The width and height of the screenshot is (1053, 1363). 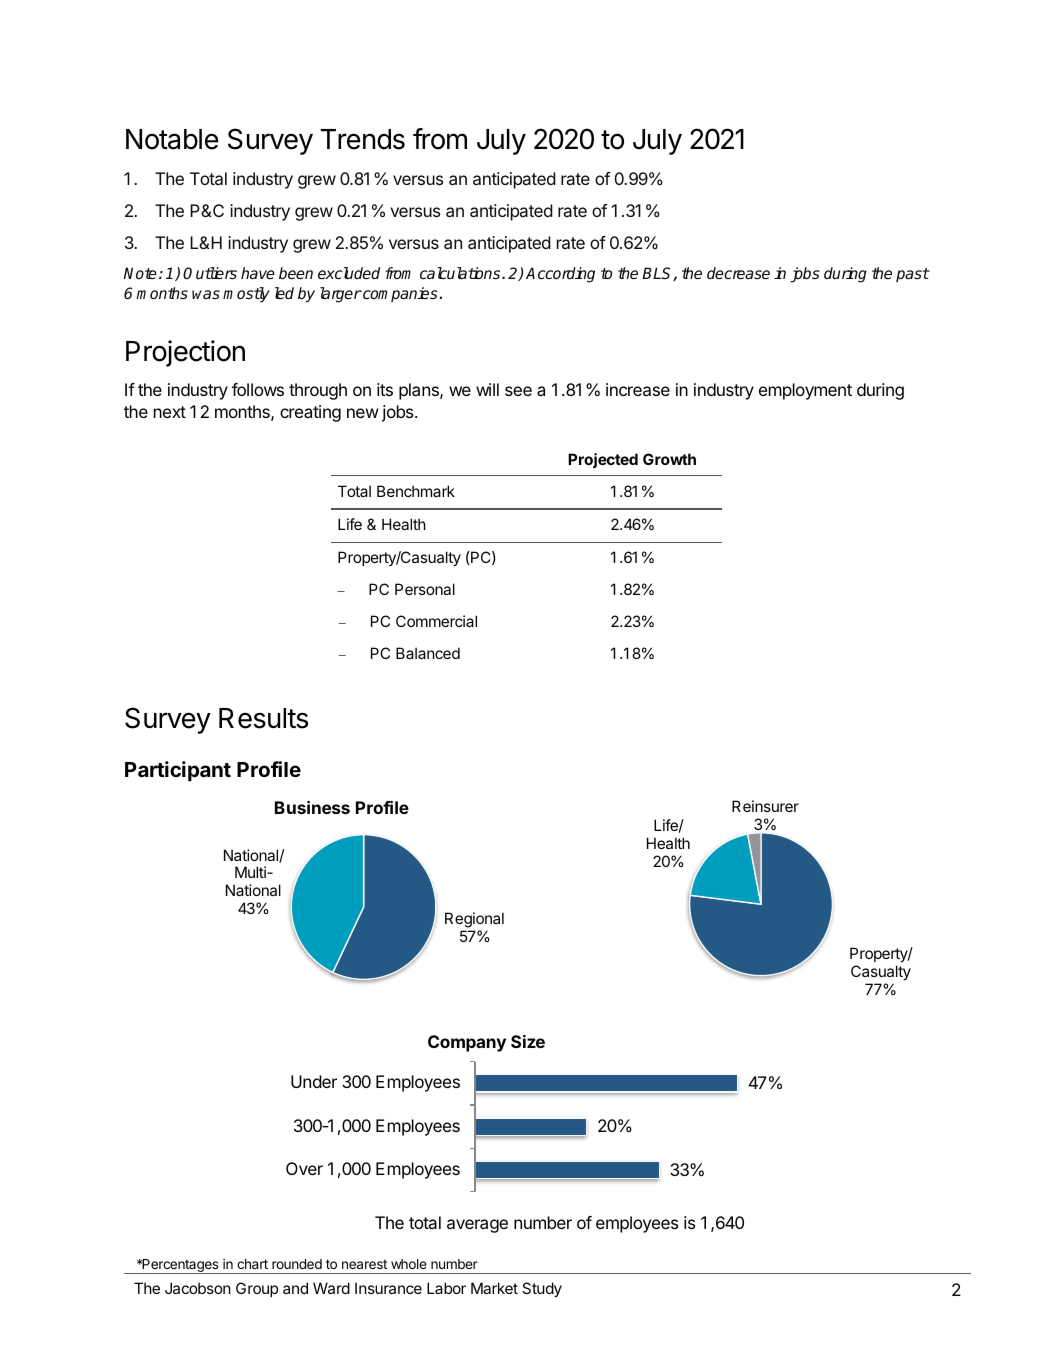 What do you see at coordinates (312, 807) in the screenshot?
I see `Business` at bounding box center [312, 807].
